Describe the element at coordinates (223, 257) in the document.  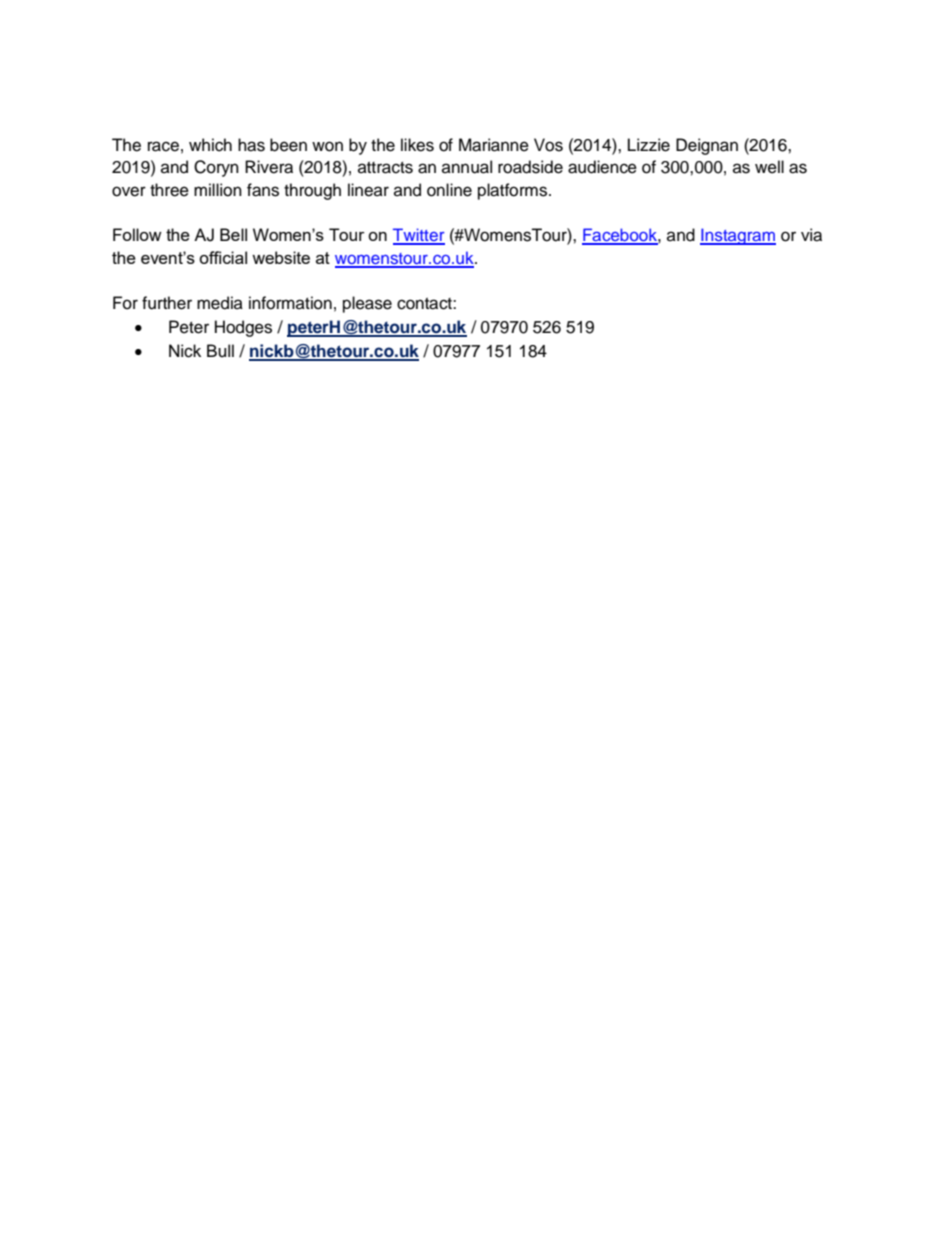
I see `official` at that location.
